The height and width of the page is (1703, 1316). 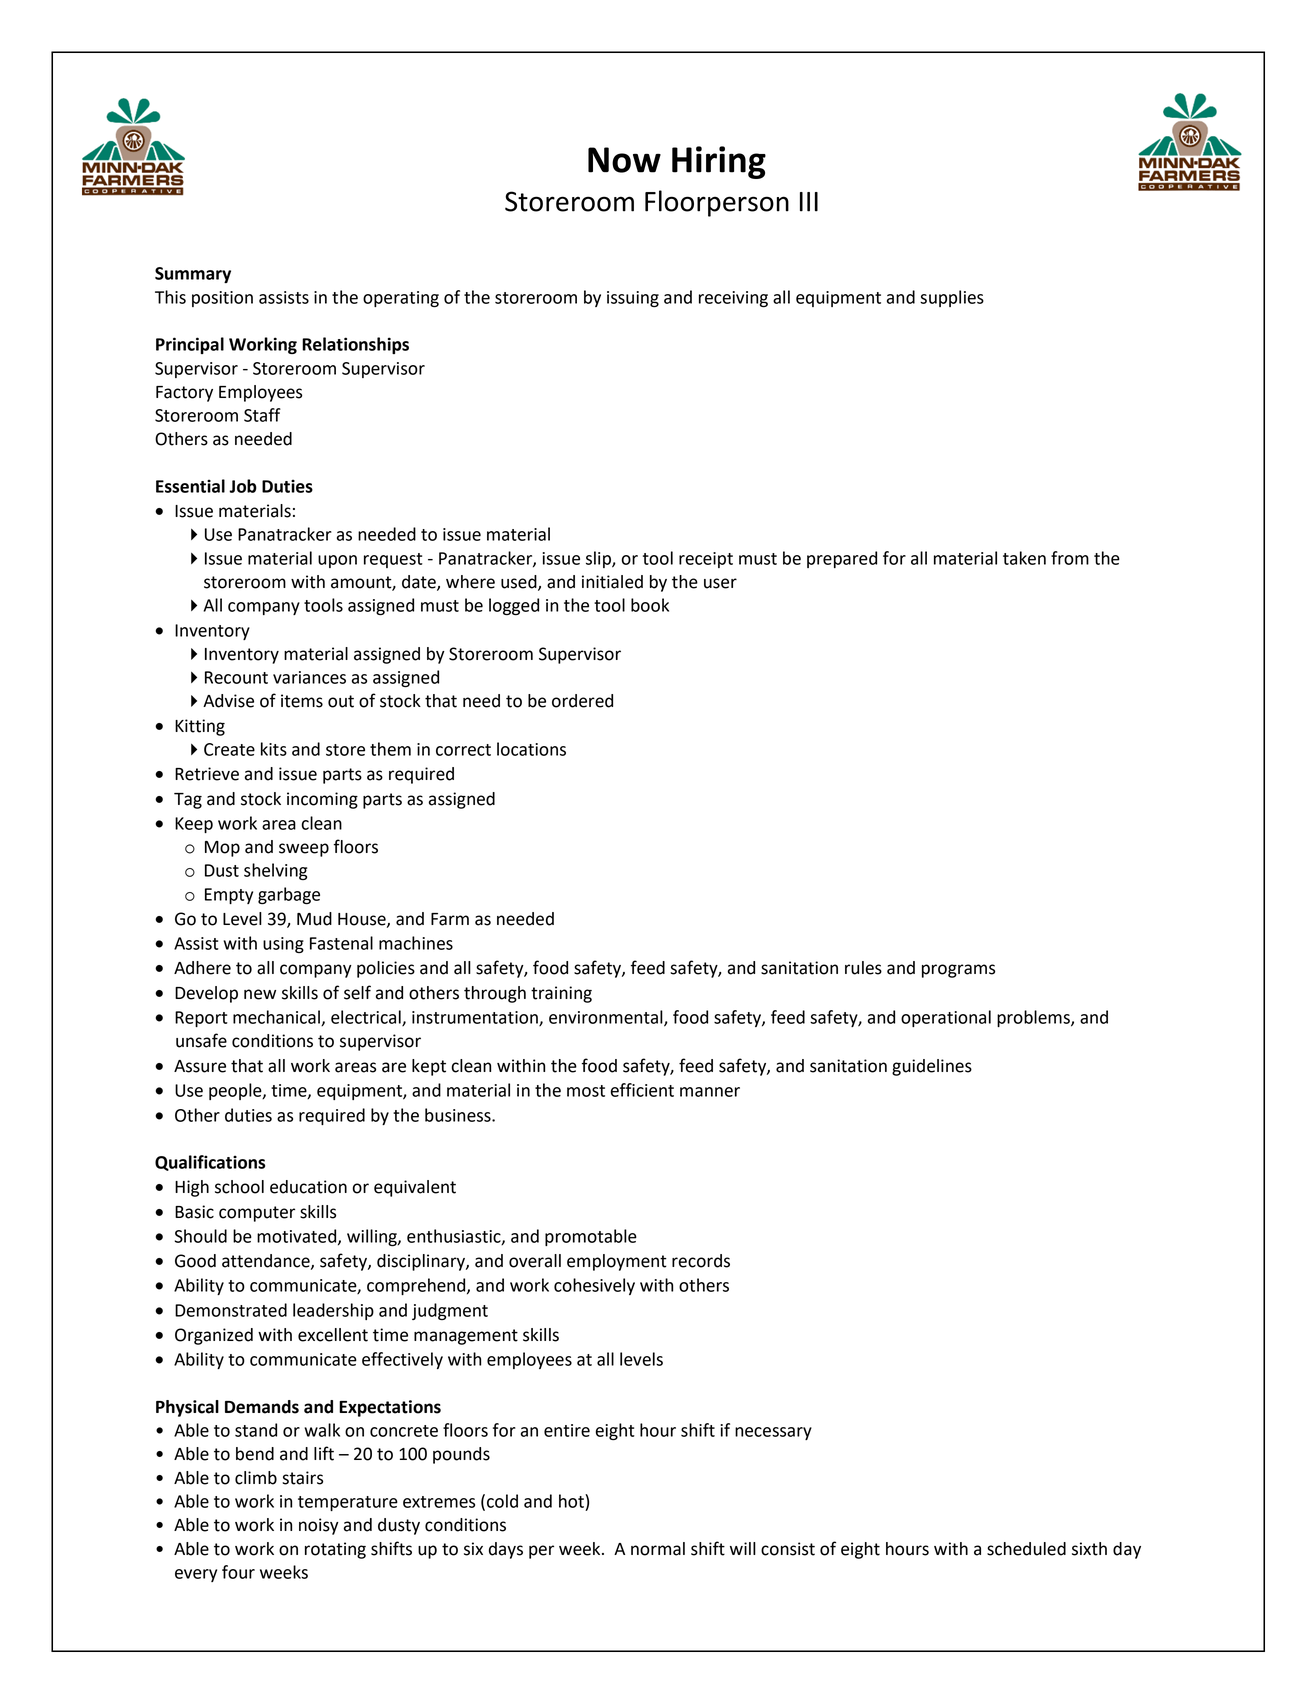 I want to click on noisy, so click(x=319, y=1526).
